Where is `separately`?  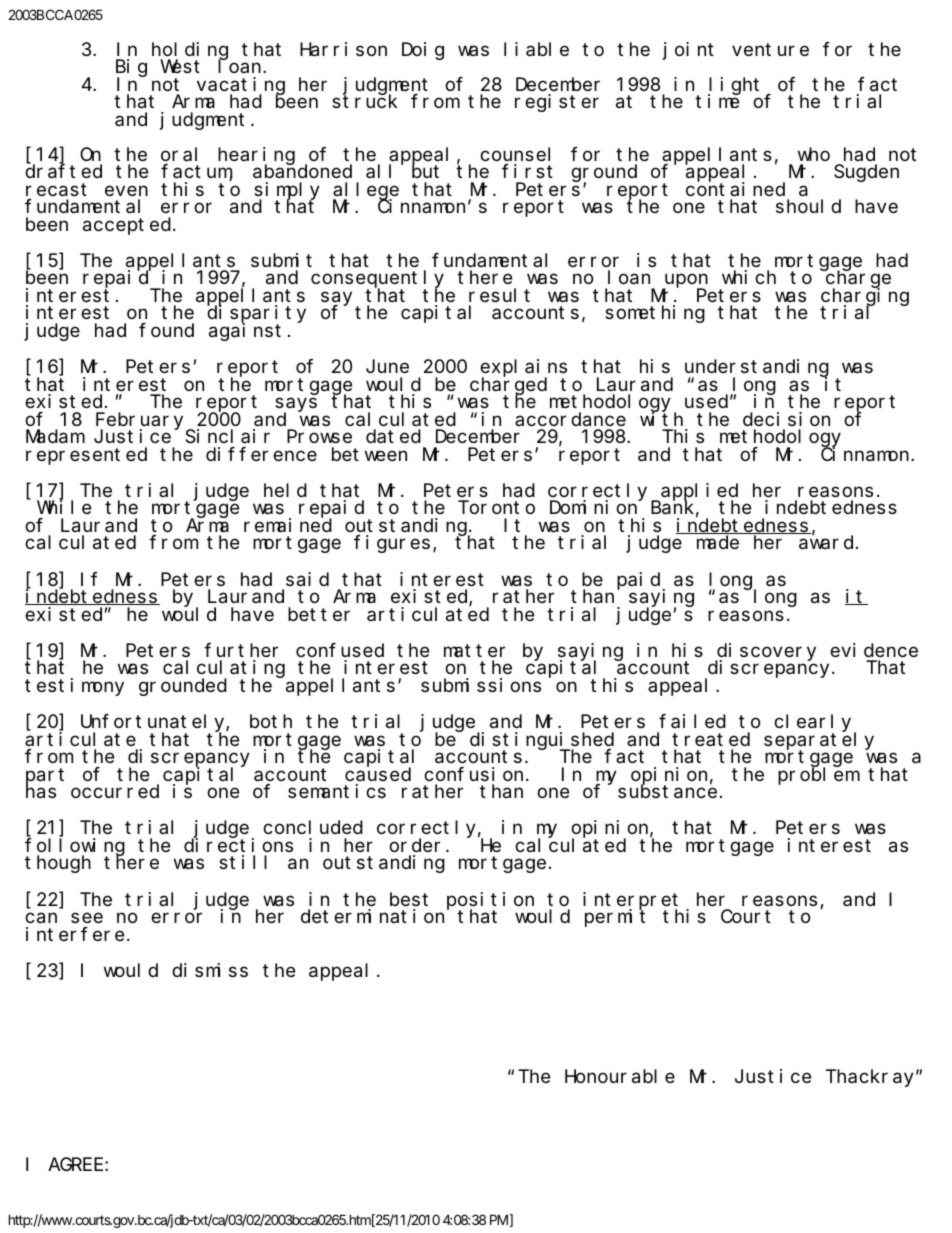 separately is located at coordinates (819, 741).
